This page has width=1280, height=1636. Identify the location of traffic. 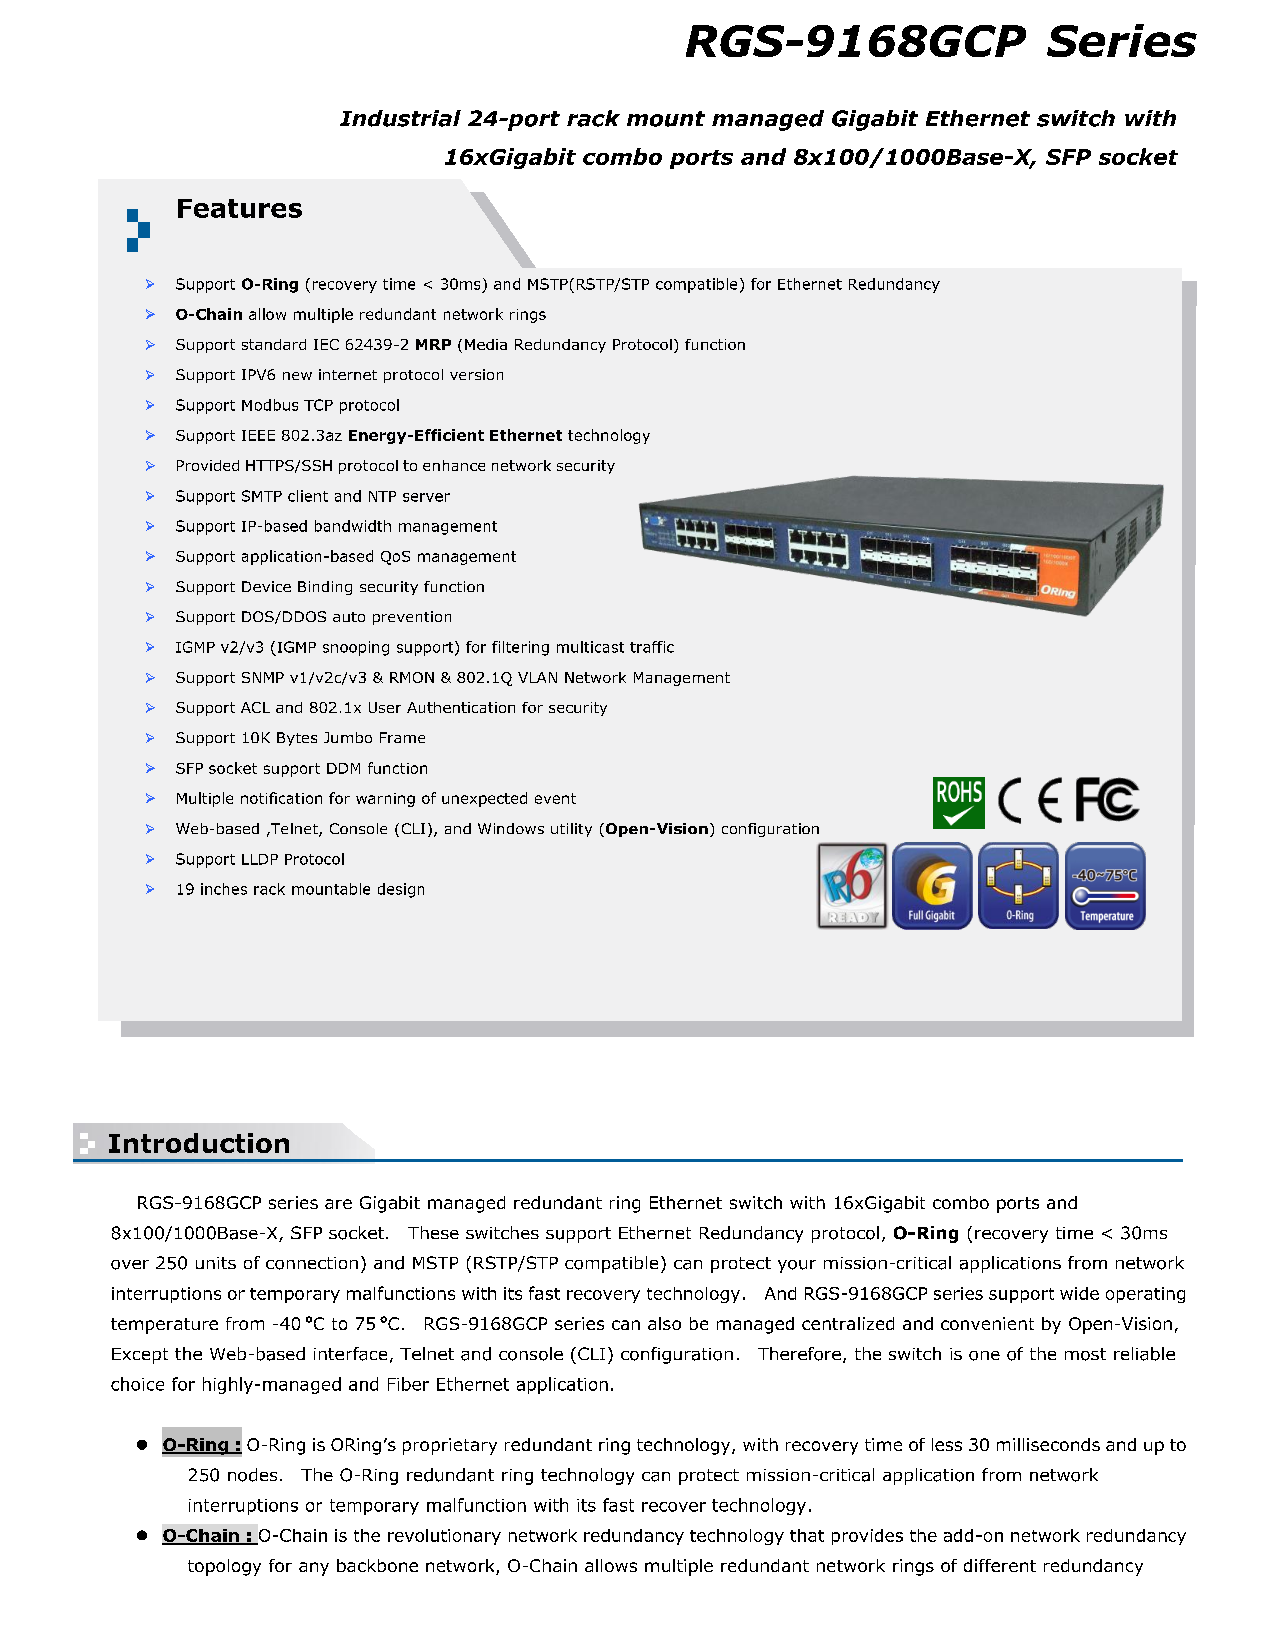
(652, 647).
